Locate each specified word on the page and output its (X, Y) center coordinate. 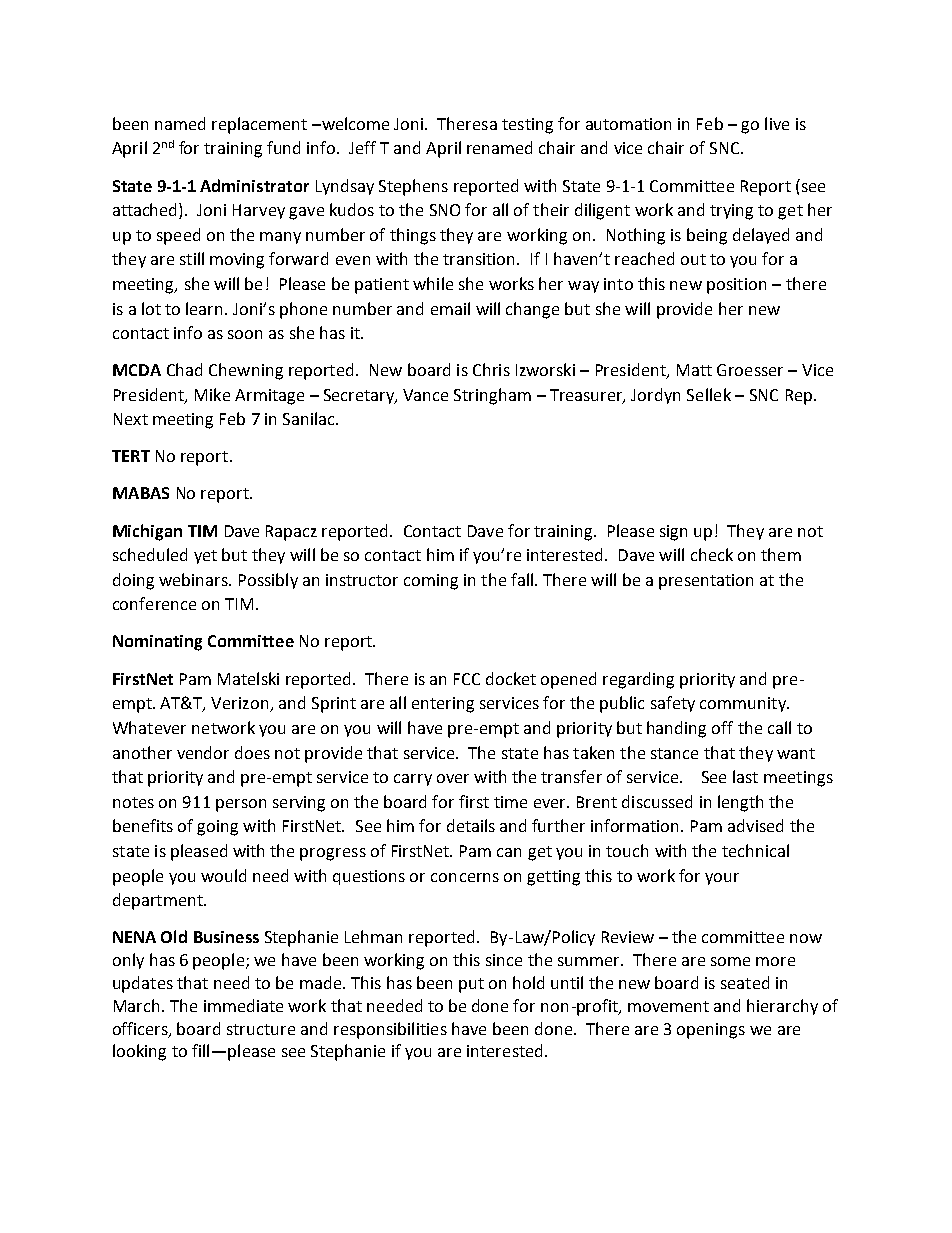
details (471, 825)
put (471, 985)
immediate (243, 1005)
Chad (184, 369)
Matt (694, 370)
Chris (491, 369)
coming (431, 582)
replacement (259, 125)
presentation (706, 582)
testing (527, 126)
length (740, 803)
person (241, 805)
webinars (194, 579)
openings (711, 1031)
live (777, 123)
